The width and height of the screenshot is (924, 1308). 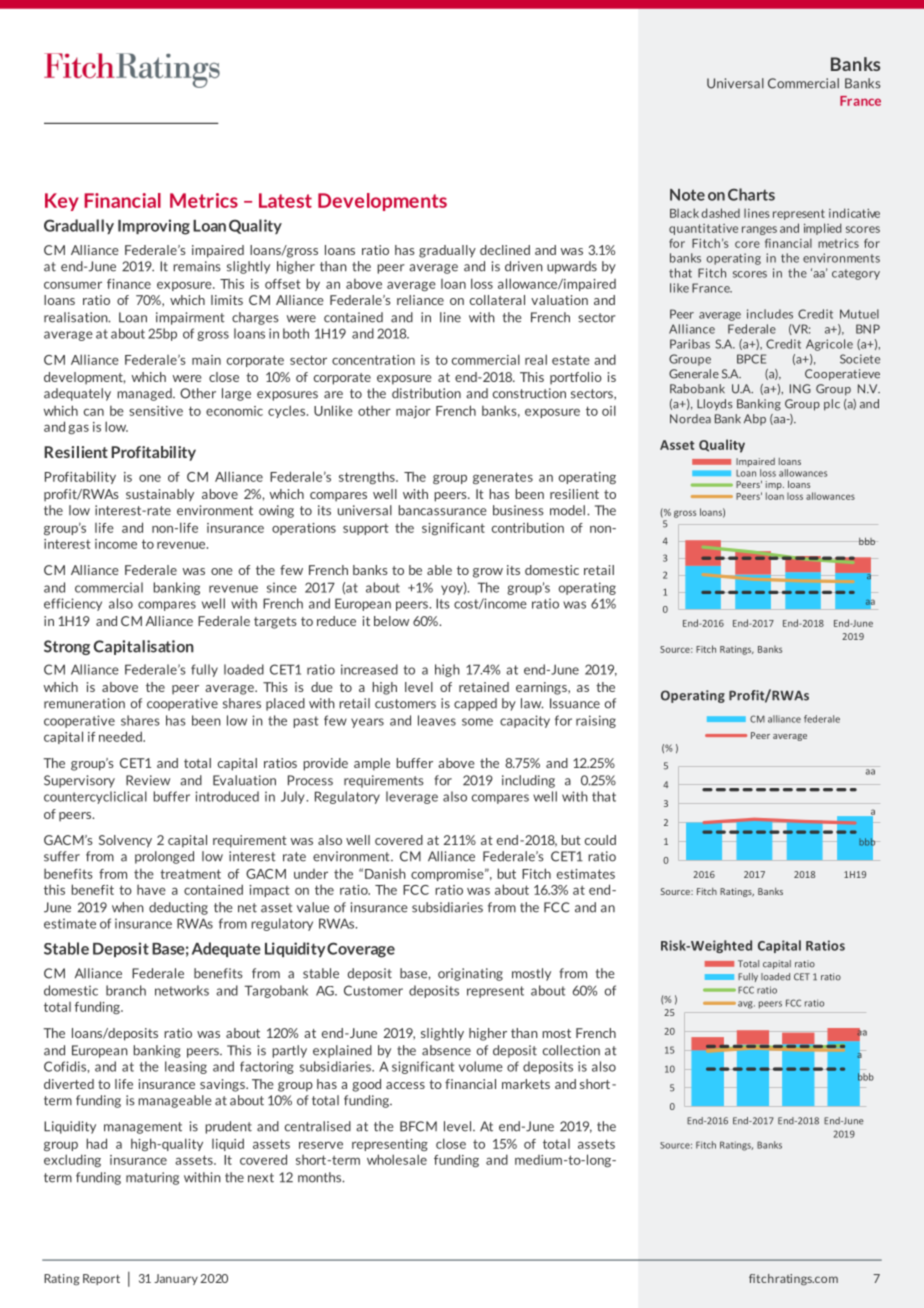 I want to click on could, so click(x=600, y=840).
